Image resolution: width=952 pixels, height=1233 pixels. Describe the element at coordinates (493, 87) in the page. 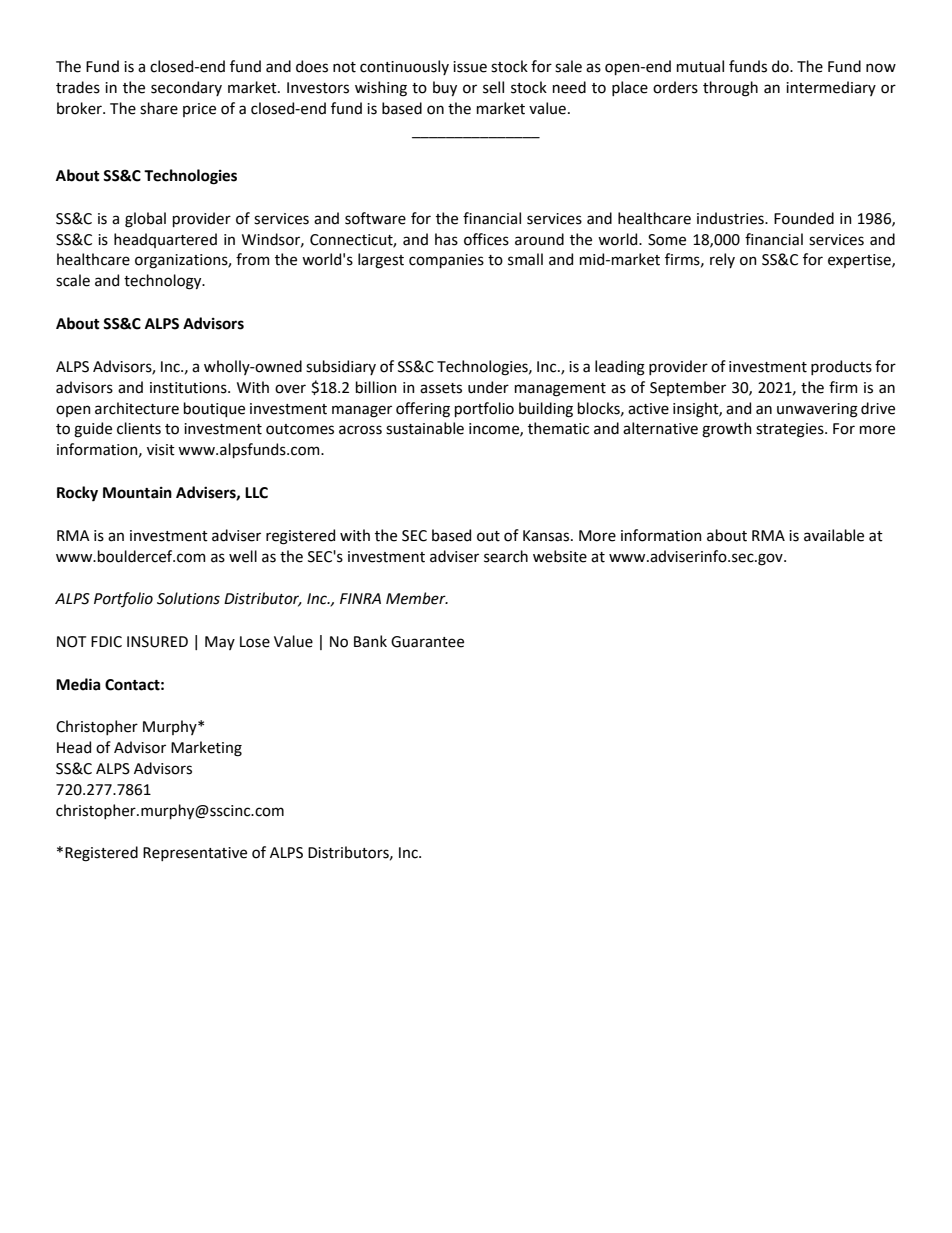

I see `sell` at that location.
